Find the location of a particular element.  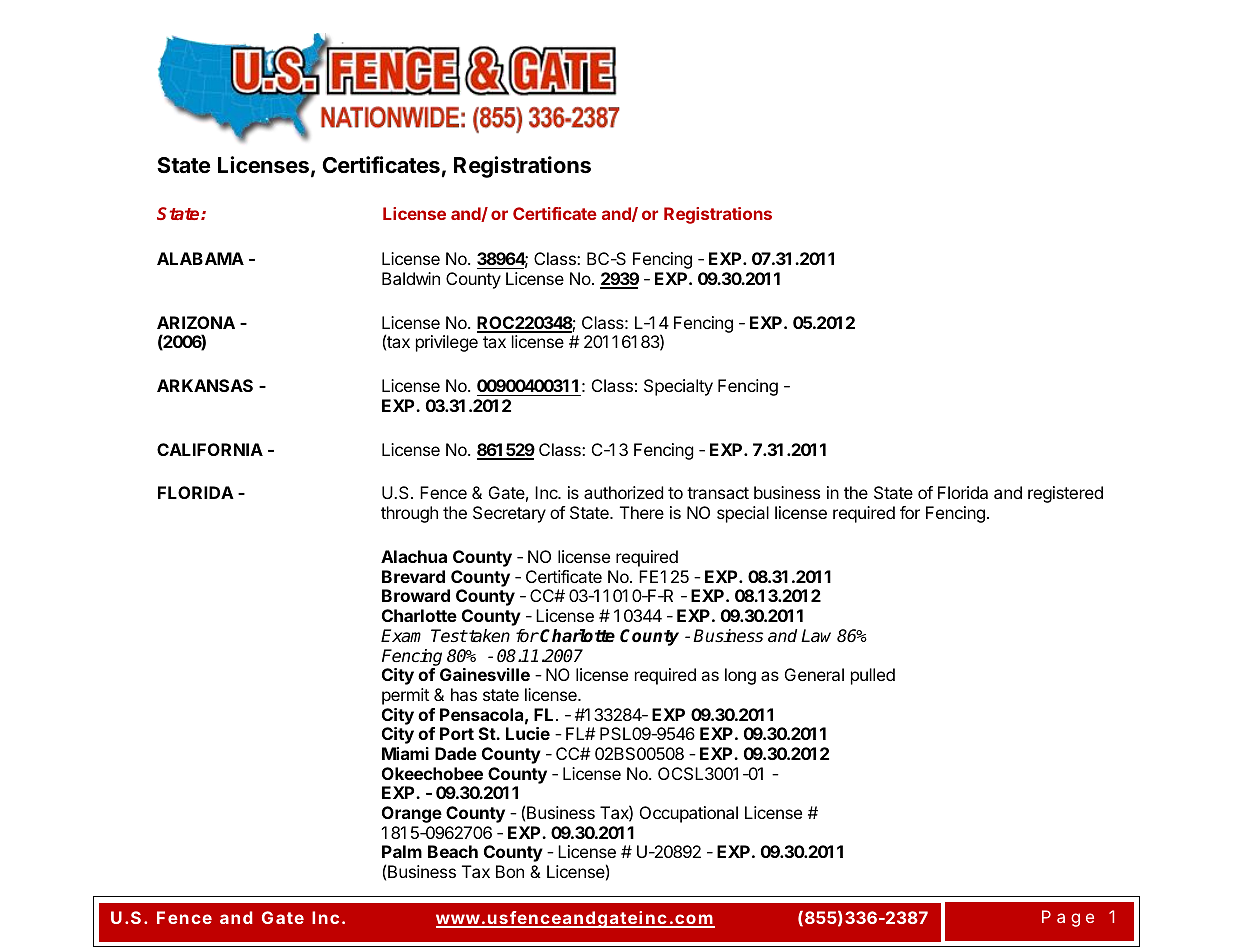

Palm is located at coordinates (402, 851).
